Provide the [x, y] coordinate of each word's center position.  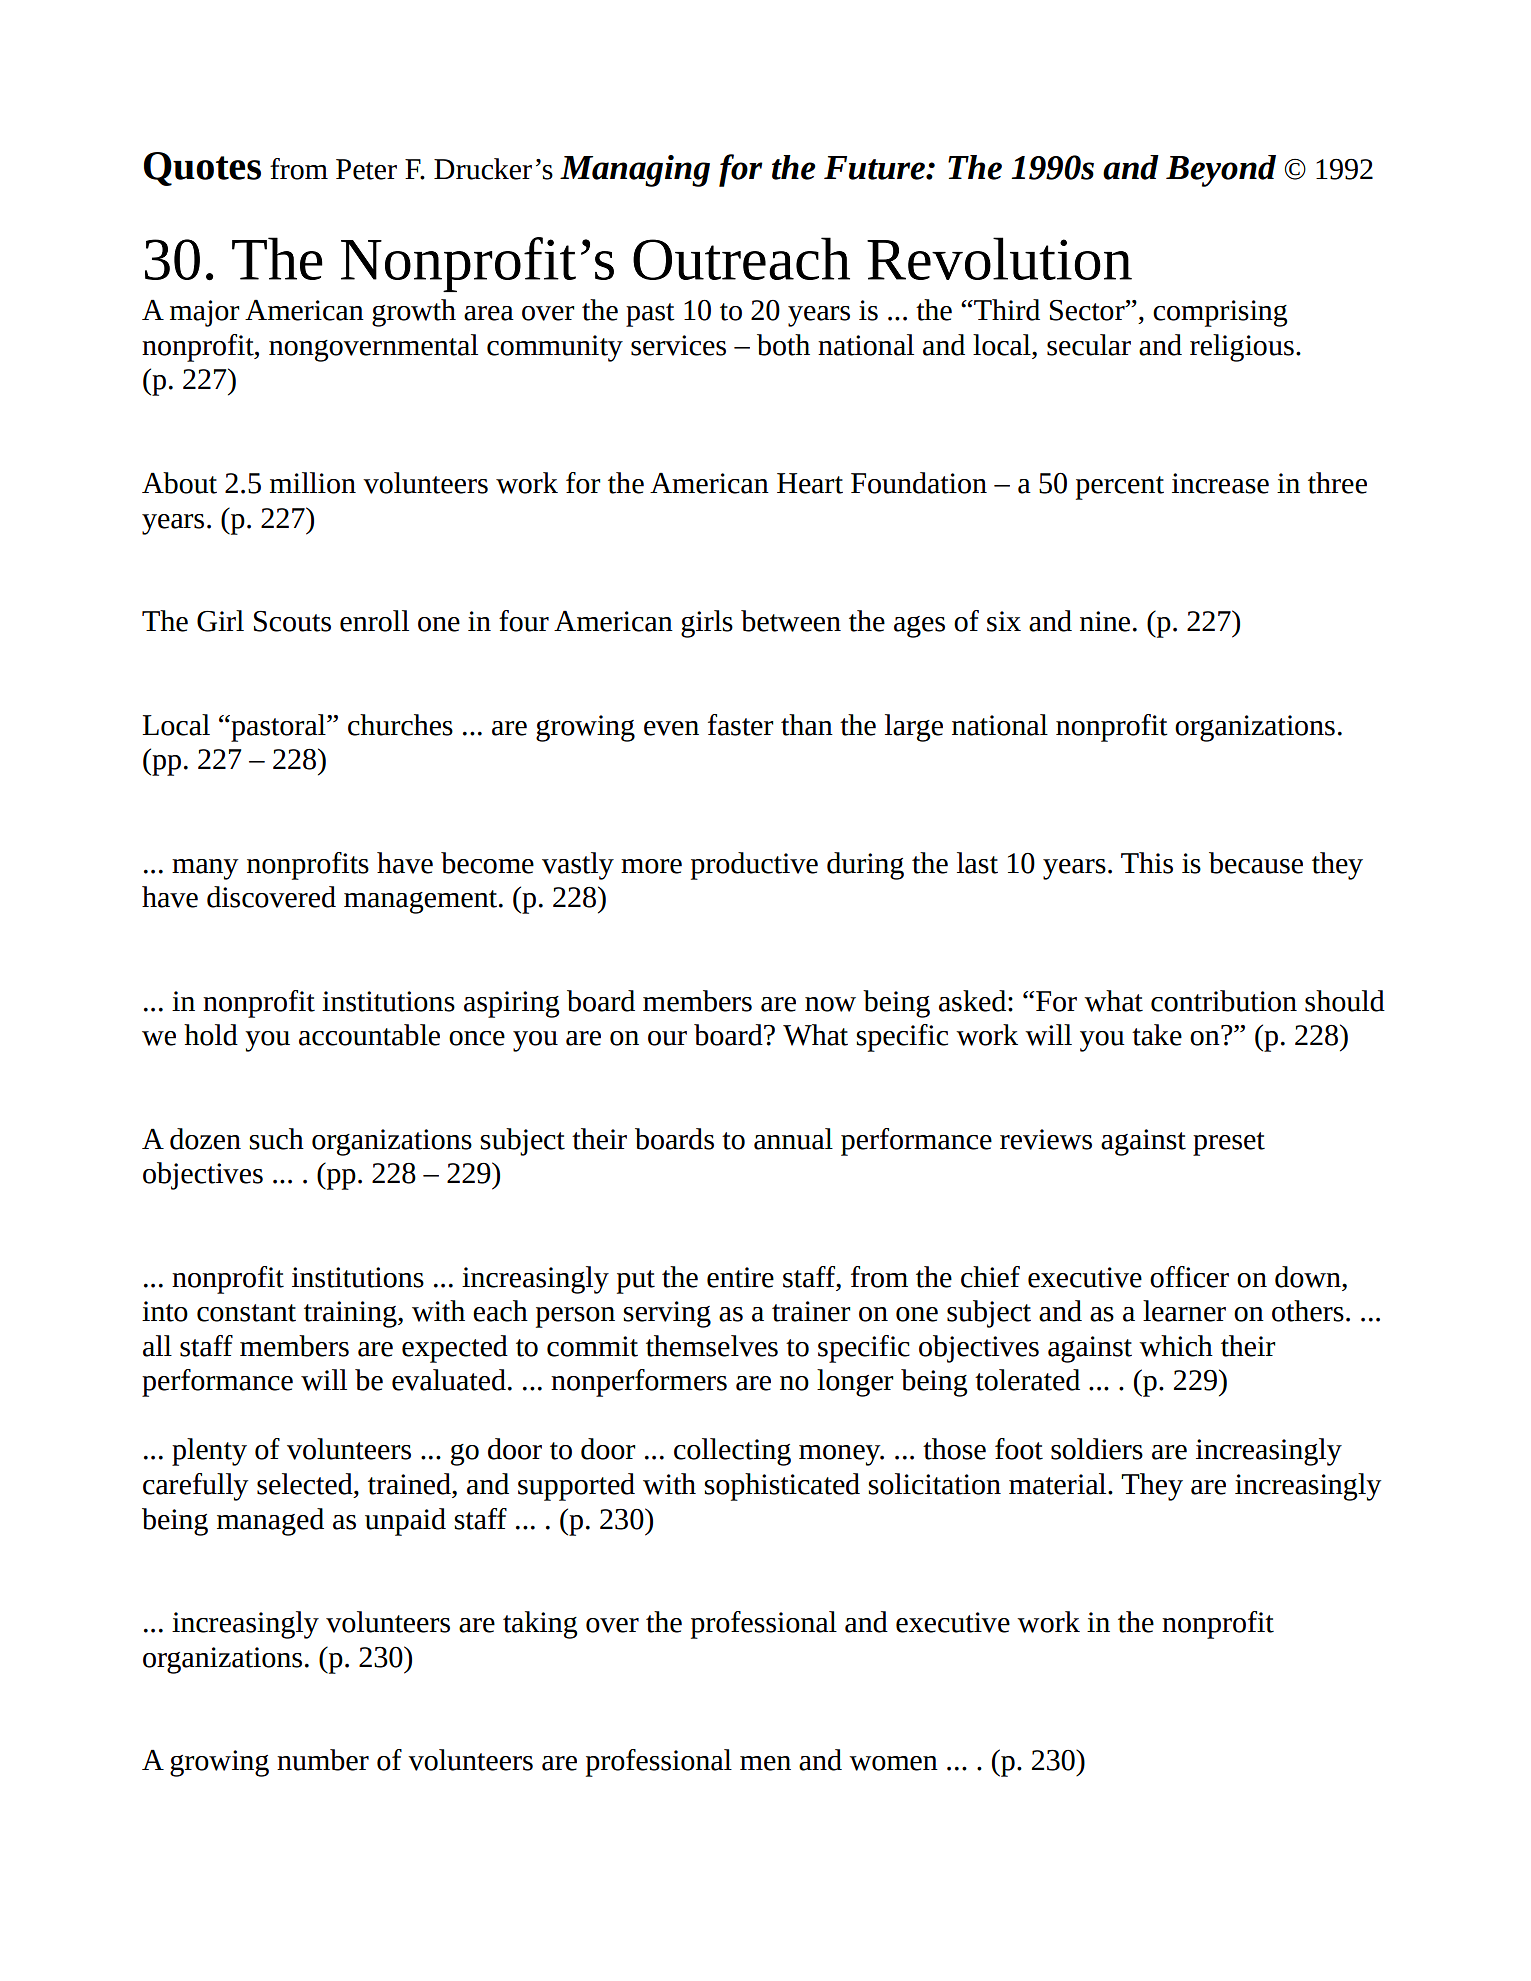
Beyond [1221, 171]
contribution [1224, 1001]
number [323, 1760]
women [893, 1763]
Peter [366, 169]
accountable [369, 1035]
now [830, 1004]
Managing [635, 171]
